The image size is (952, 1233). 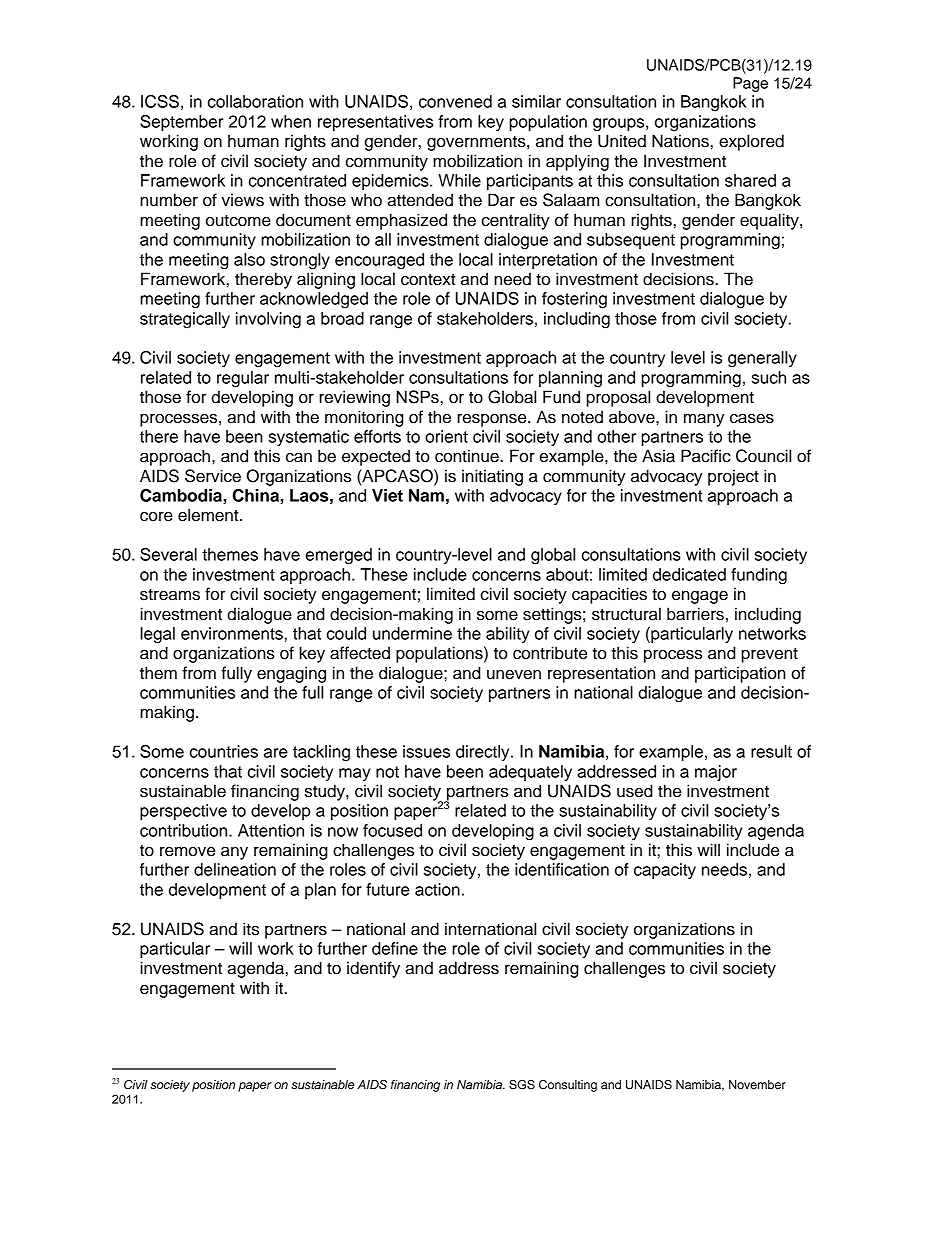 I want to click on undermine, so click(x=412, y=633).
